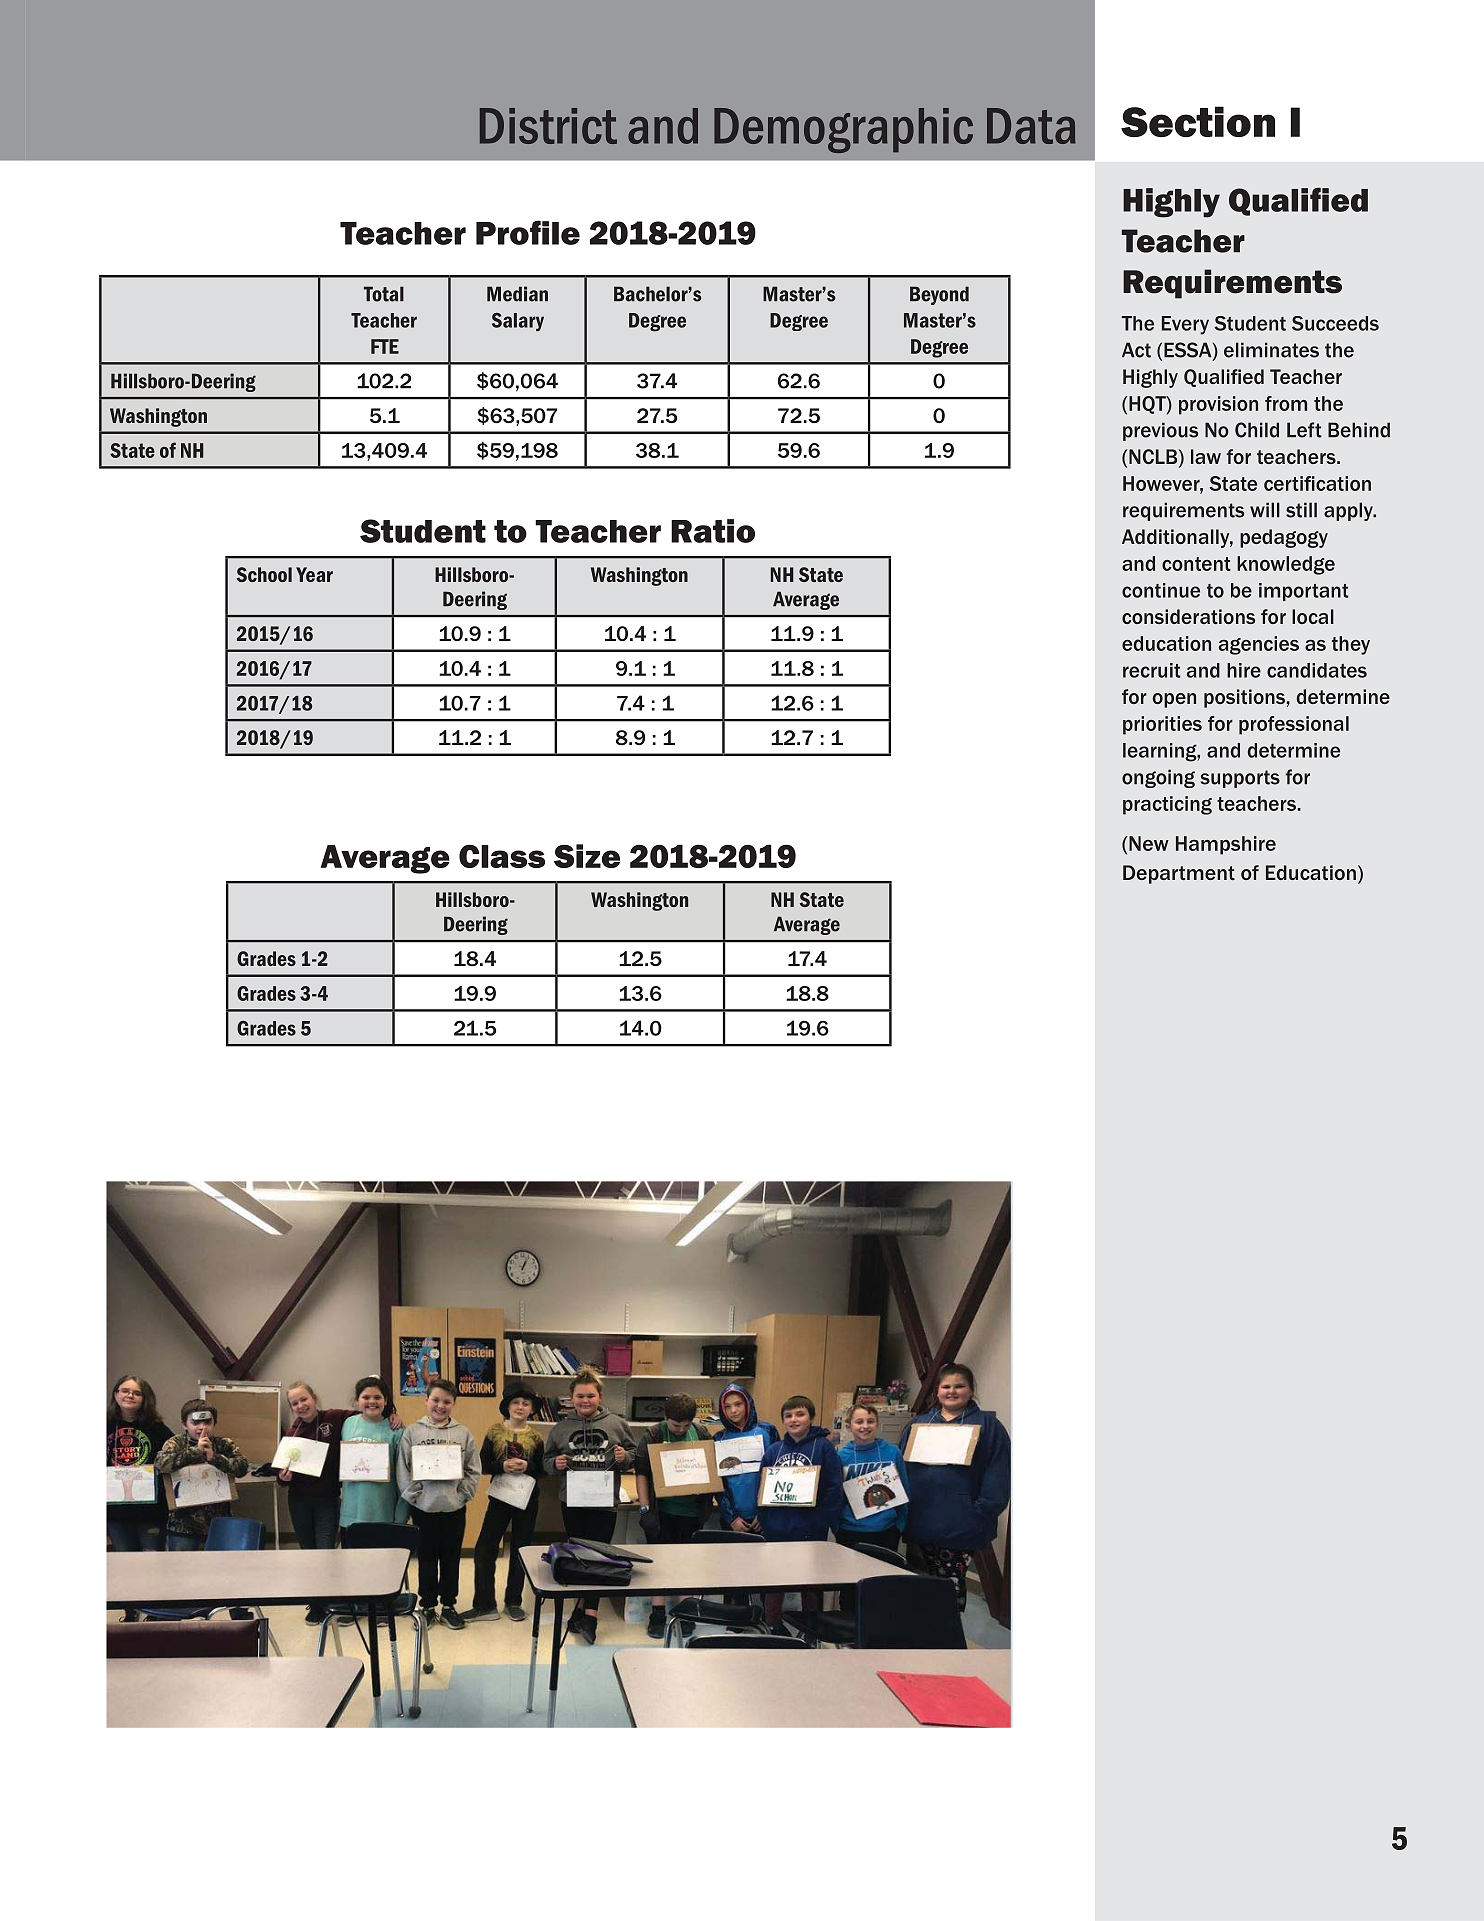  I want to click on Year, so click(314, 574).
